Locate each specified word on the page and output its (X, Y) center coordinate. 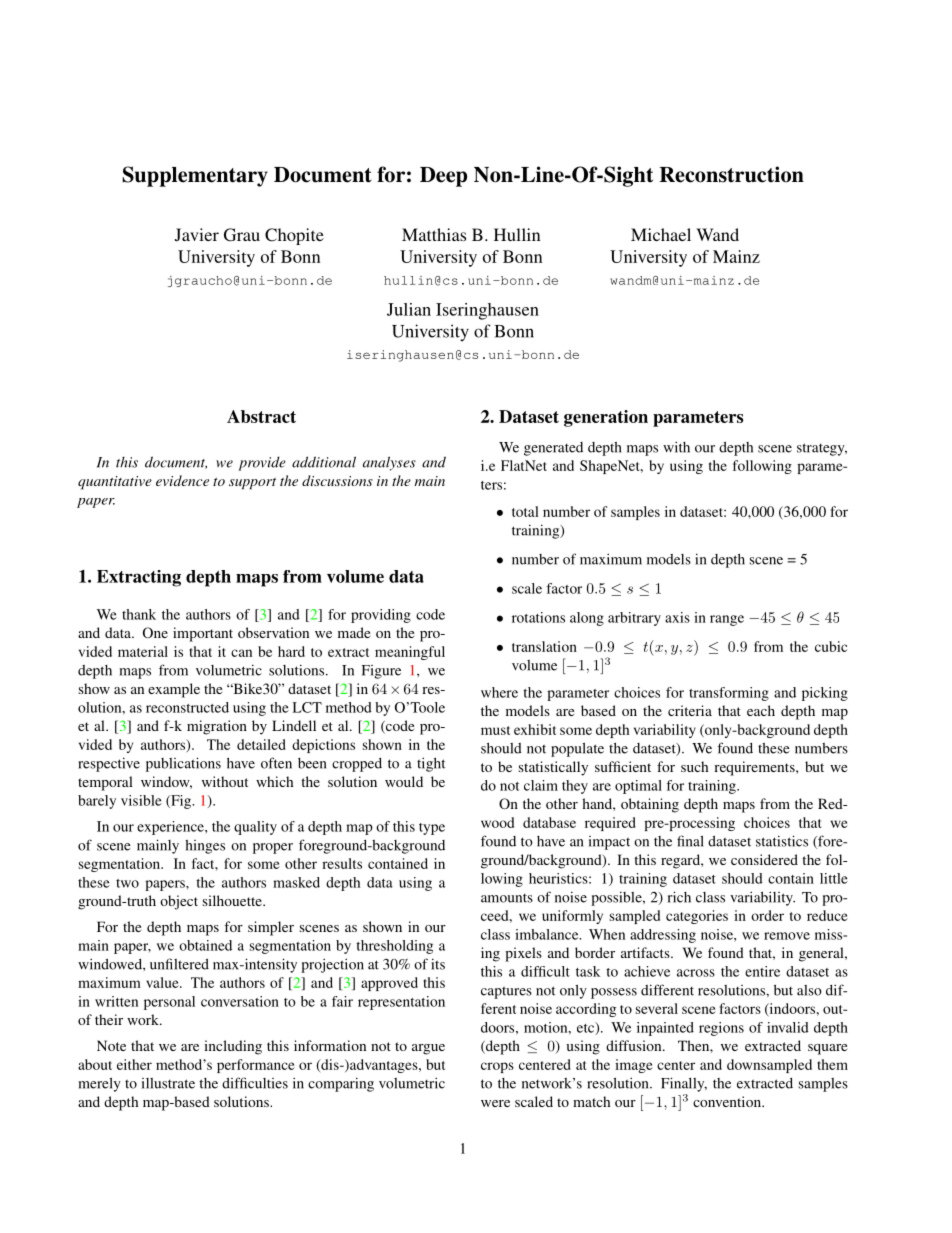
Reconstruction (731, 174)
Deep (443, 177)
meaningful (410, 653)
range (727, 620)
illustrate (168, 1083)
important (203, 634)
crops (497, 1067)
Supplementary (195, 176)
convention (728, 1101)
